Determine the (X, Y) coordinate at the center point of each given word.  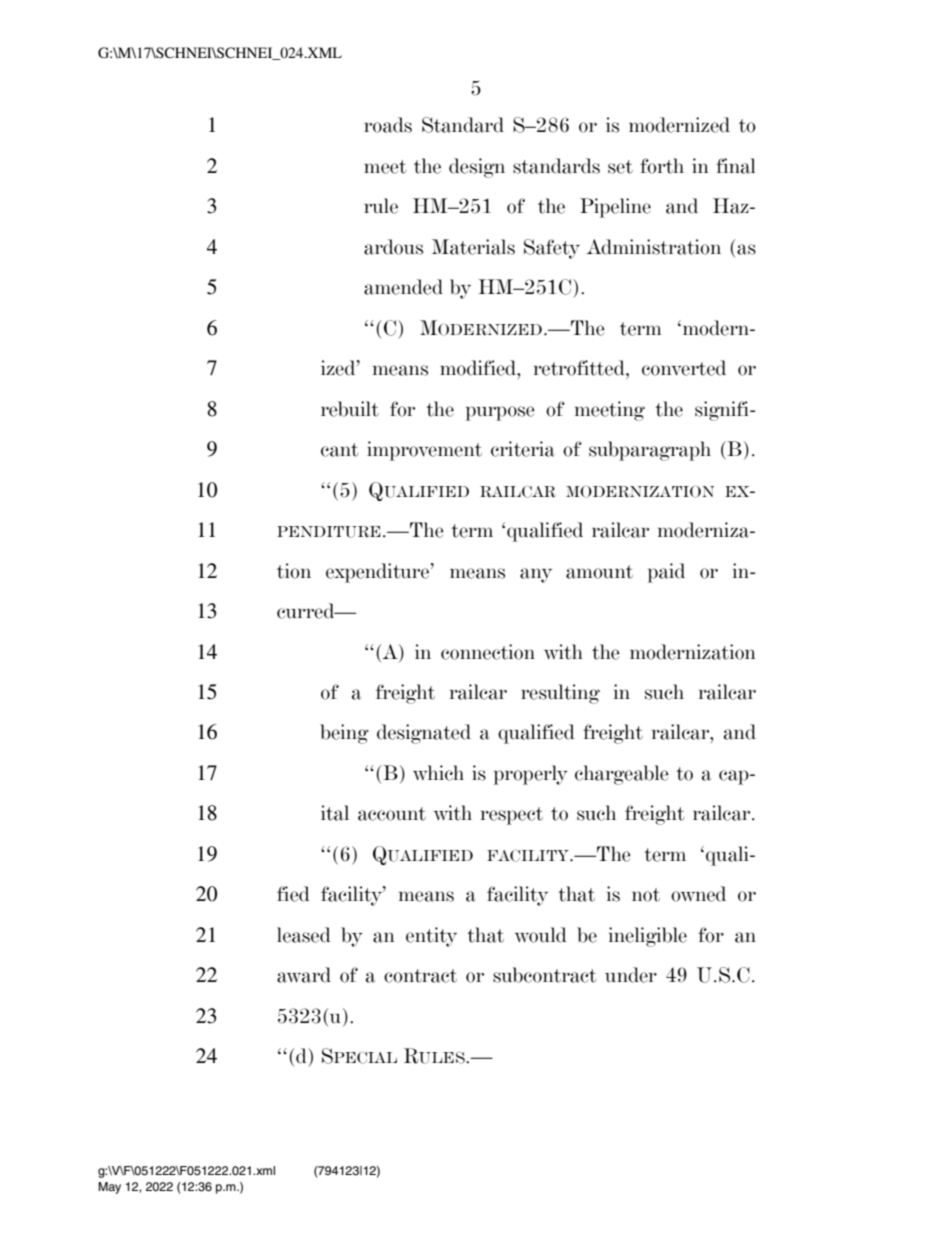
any (536, 575)
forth (662, 166)
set (620, 167)
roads (388, 125)
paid (666, 573)
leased (304, 935)
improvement (424, 451)
